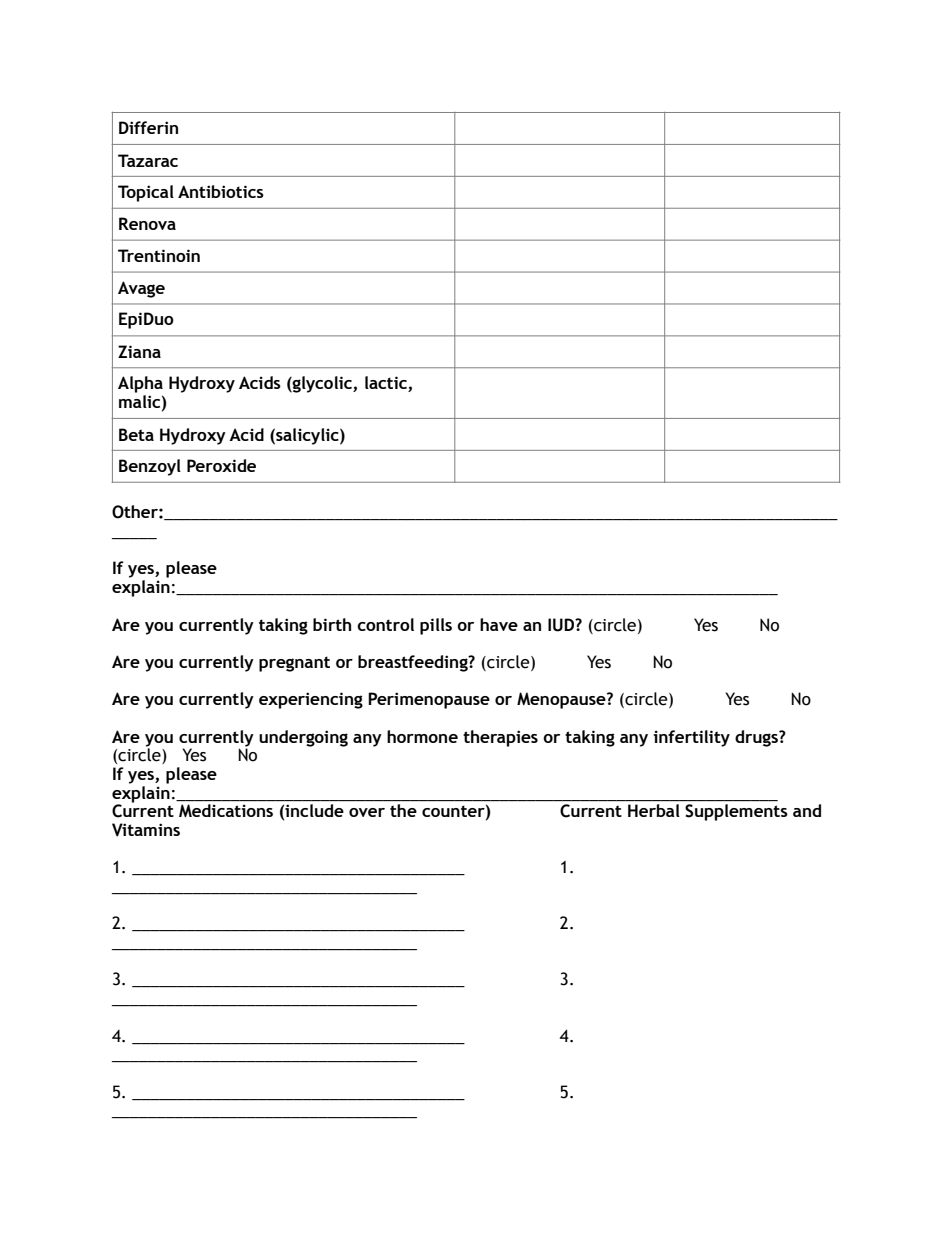 Image resolution: width=952 pixels, height=1233 pixels. What do you see at coordinates (146, 193) in the screenshot?
I see `Topical` at bounding box center [146, 193].
